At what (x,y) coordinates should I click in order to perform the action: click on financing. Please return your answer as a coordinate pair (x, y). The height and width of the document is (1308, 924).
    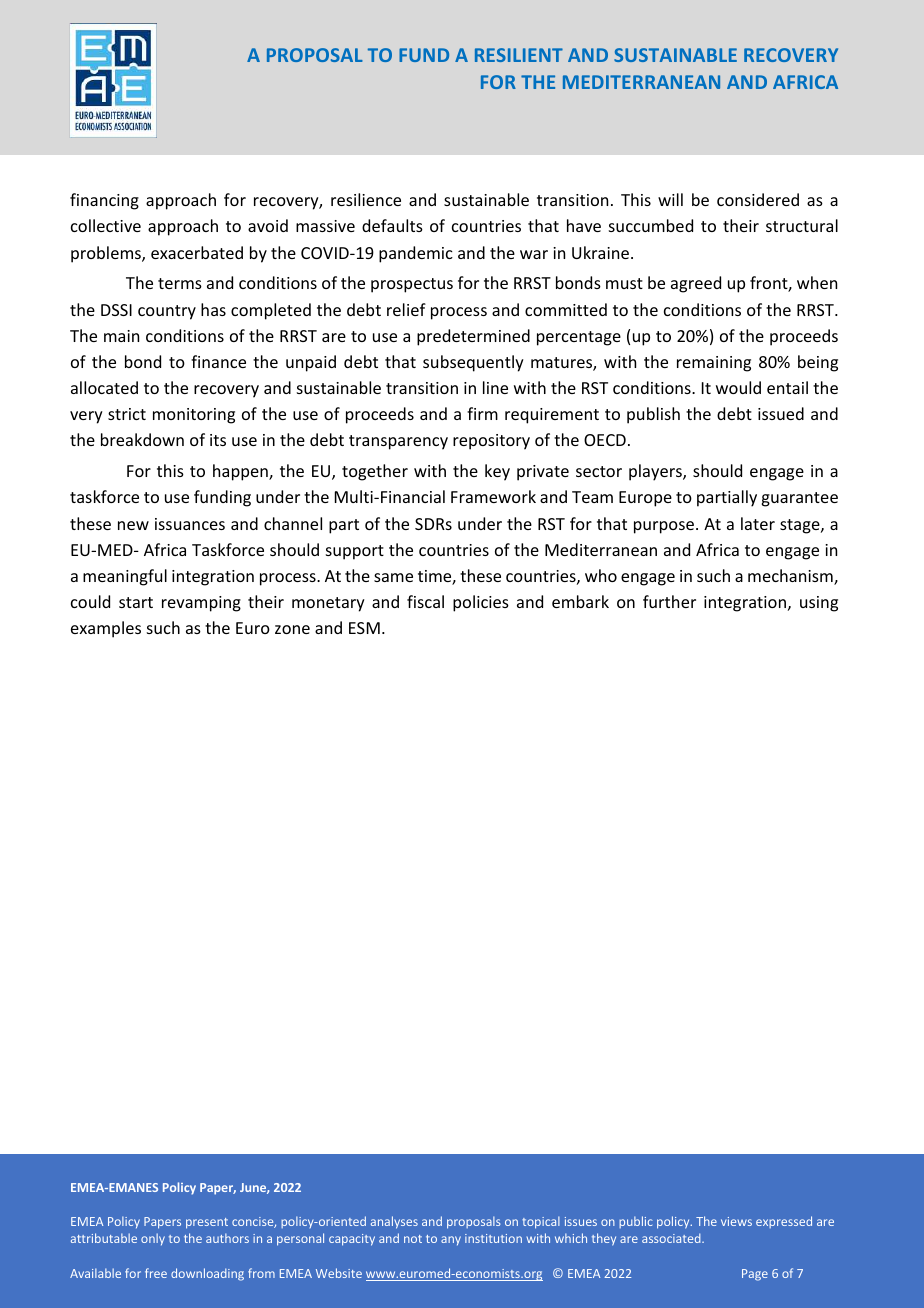
    Looking at the image, I should click on (104, 201).
